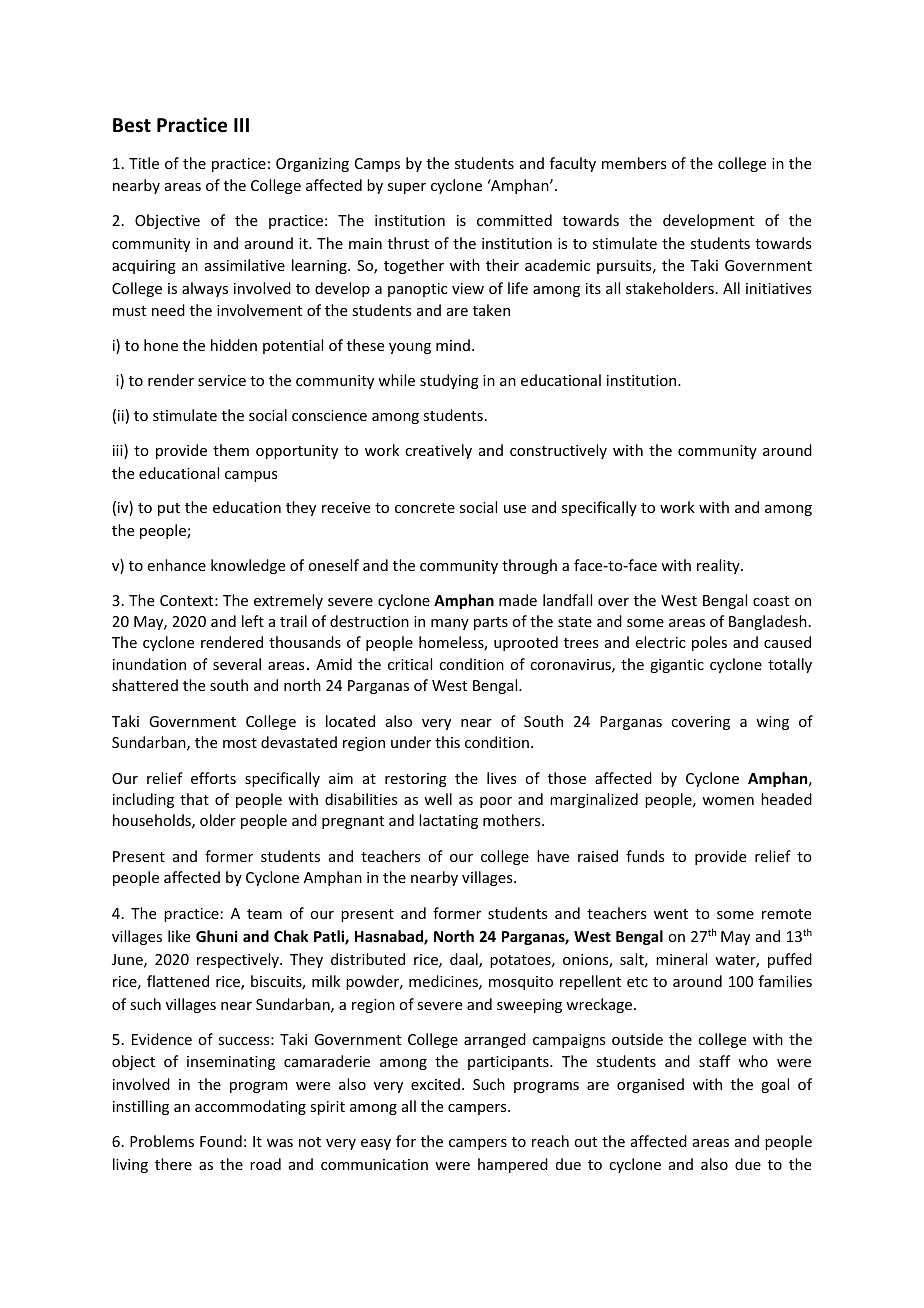 The width and height of the page is (924, 1308). I want to click on creatively, so click(438, 451).
